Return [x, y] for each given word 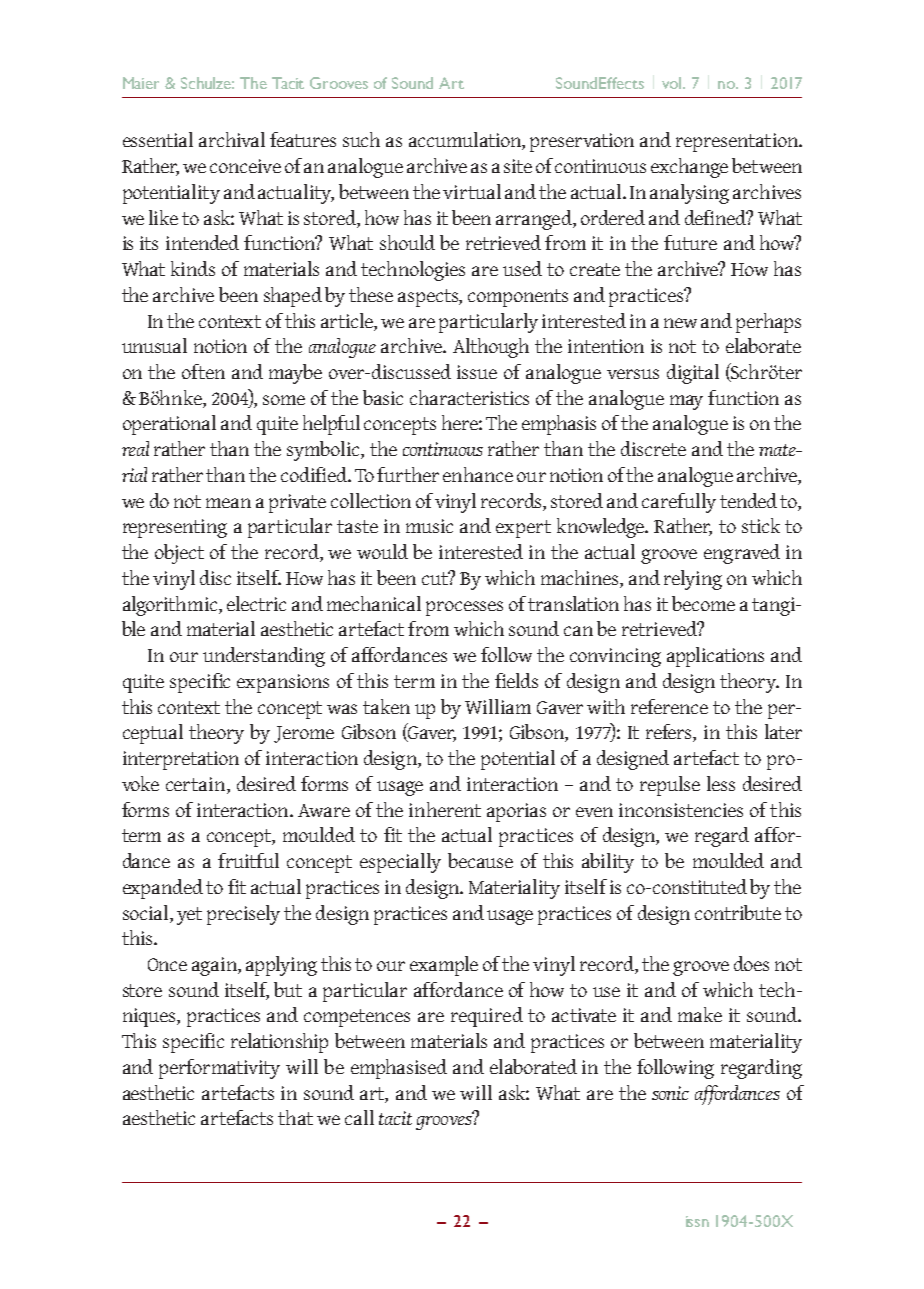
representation [738, 142]
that [295, 1117]
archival [232, 139]
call [359, 1117]
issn [697, 1221]
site [518, 166]
